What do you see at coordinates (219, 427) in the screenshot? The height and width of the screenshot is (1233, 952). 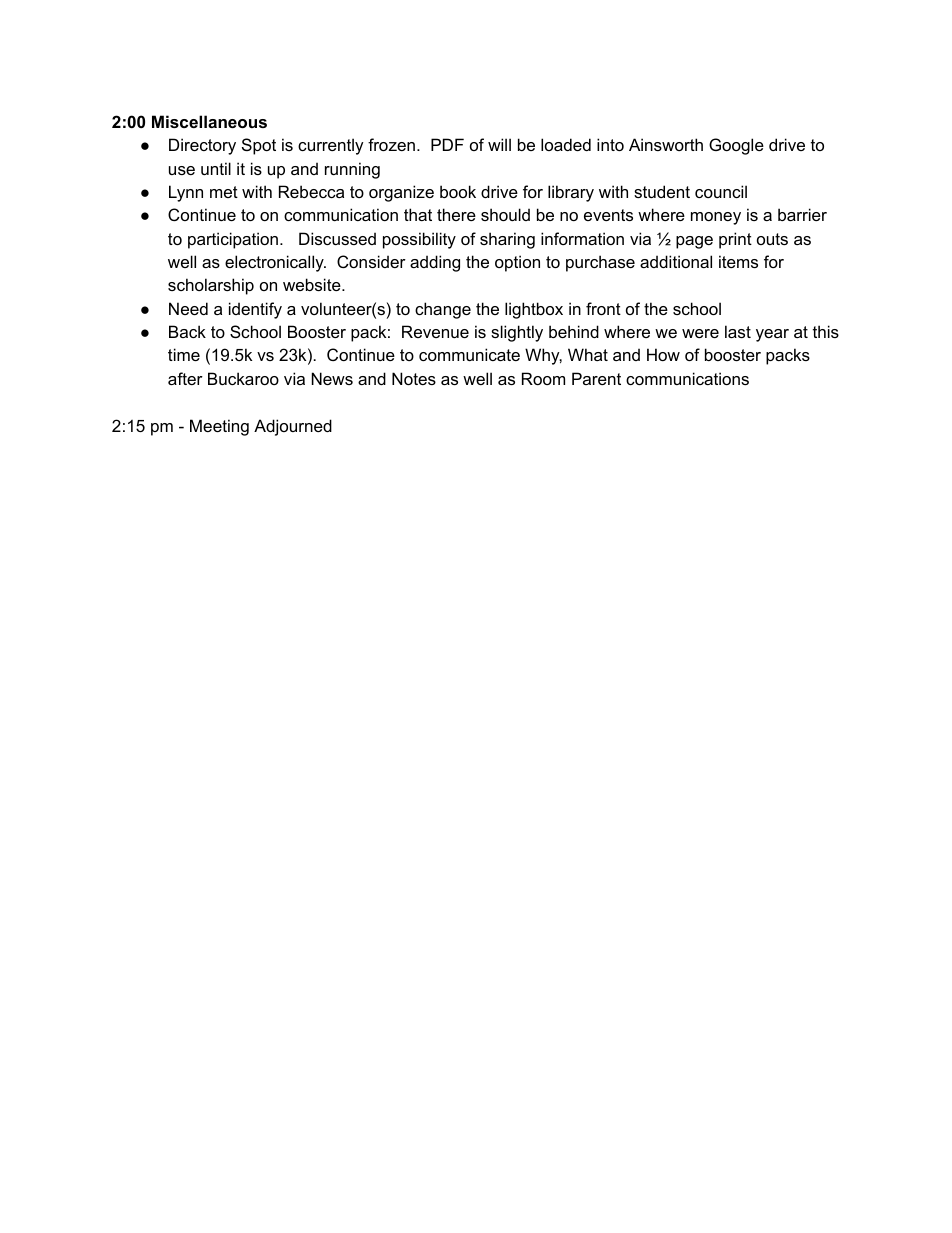 I see `Meeting` at bounding box center [219, 427].
